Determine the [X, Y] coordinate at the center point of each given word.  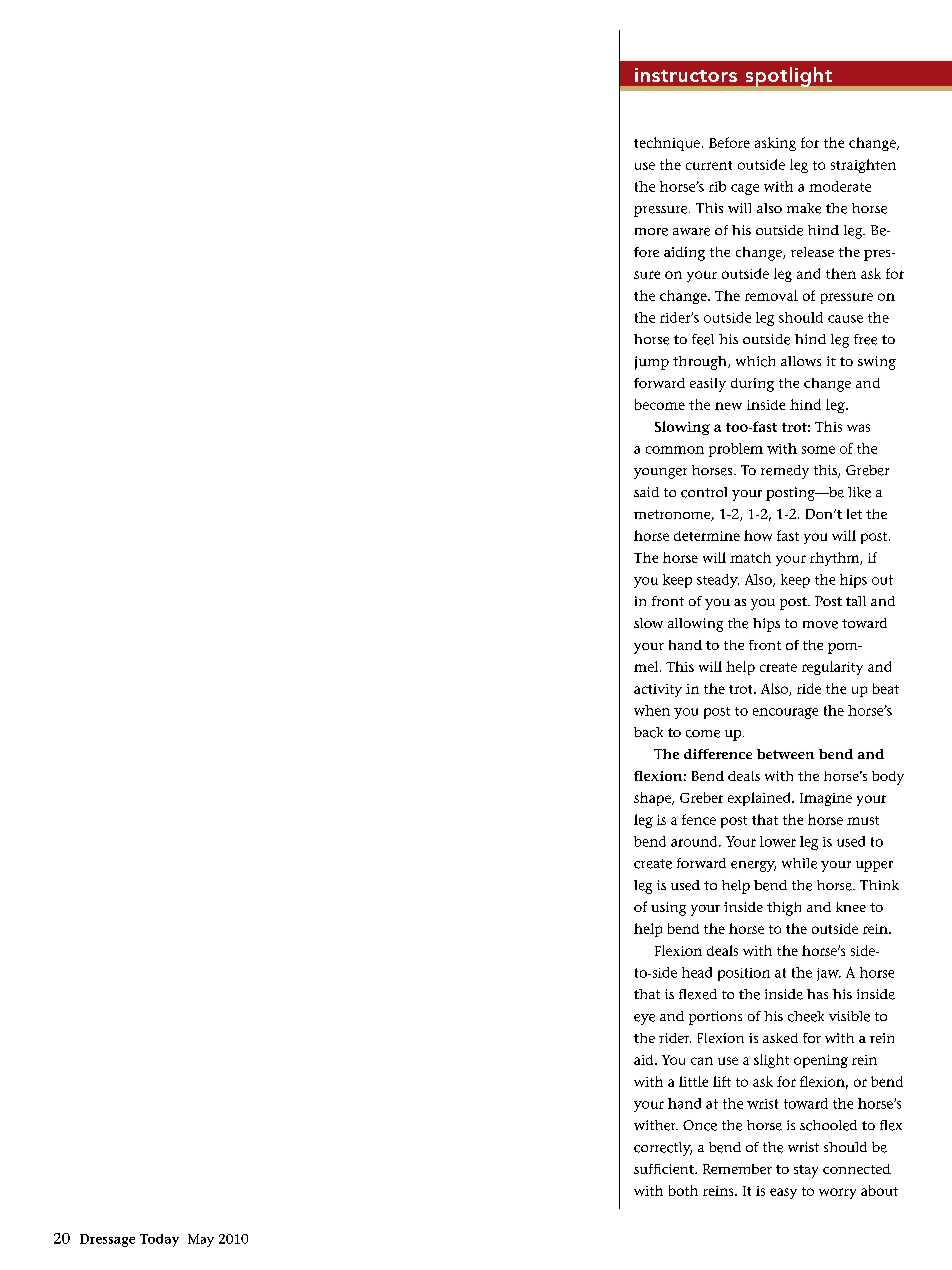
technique [667, 144]
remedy [785, 472]
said [646, 492]
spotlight [789, 77]
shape [653, 799]
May [201, 1240]
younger [660, 473]
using [668, 909]
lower [778, 841]
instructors [686, 75]
